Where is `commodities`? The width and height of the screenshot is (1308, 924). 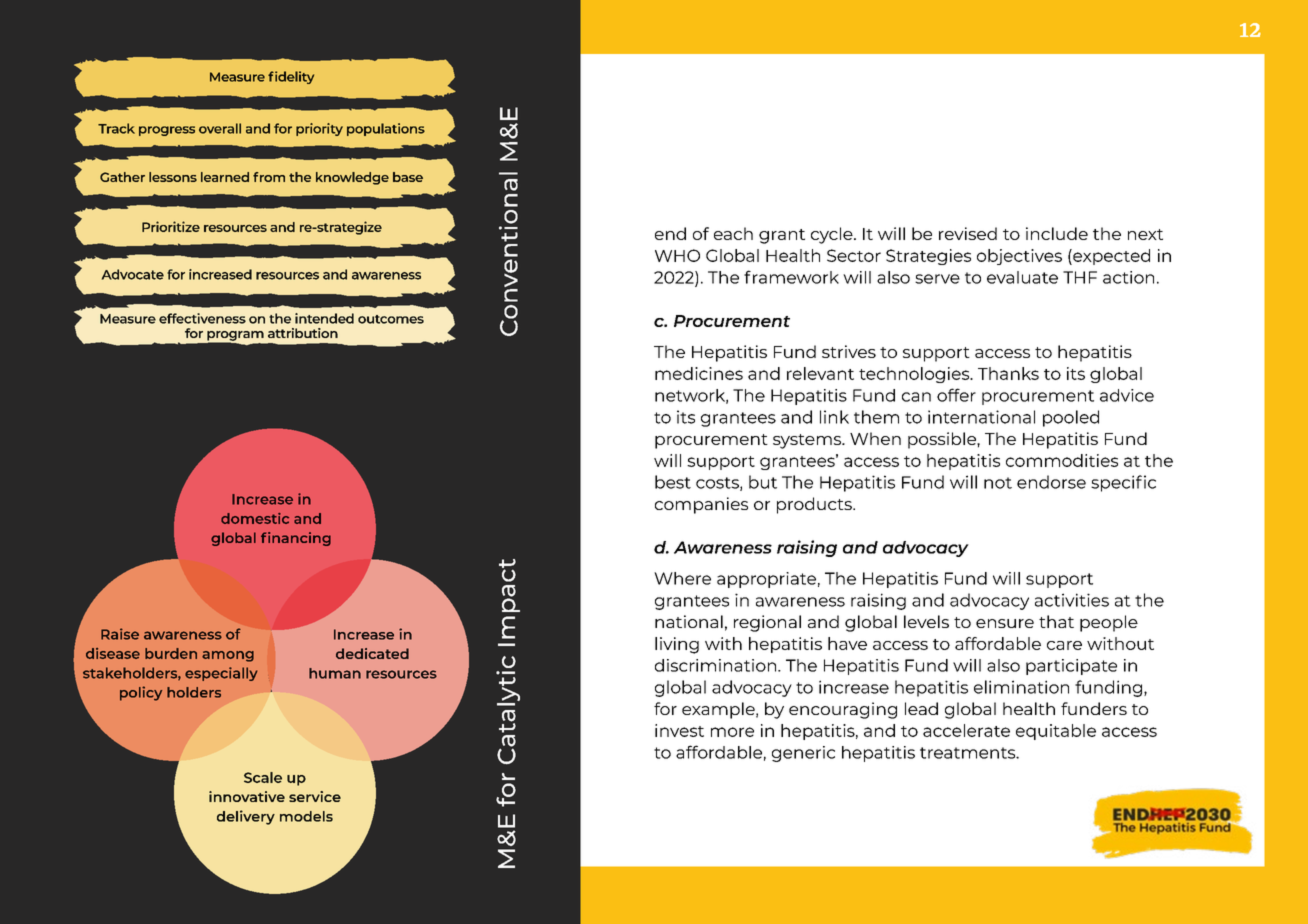
commodities is located at coordinates (1062, 460).
